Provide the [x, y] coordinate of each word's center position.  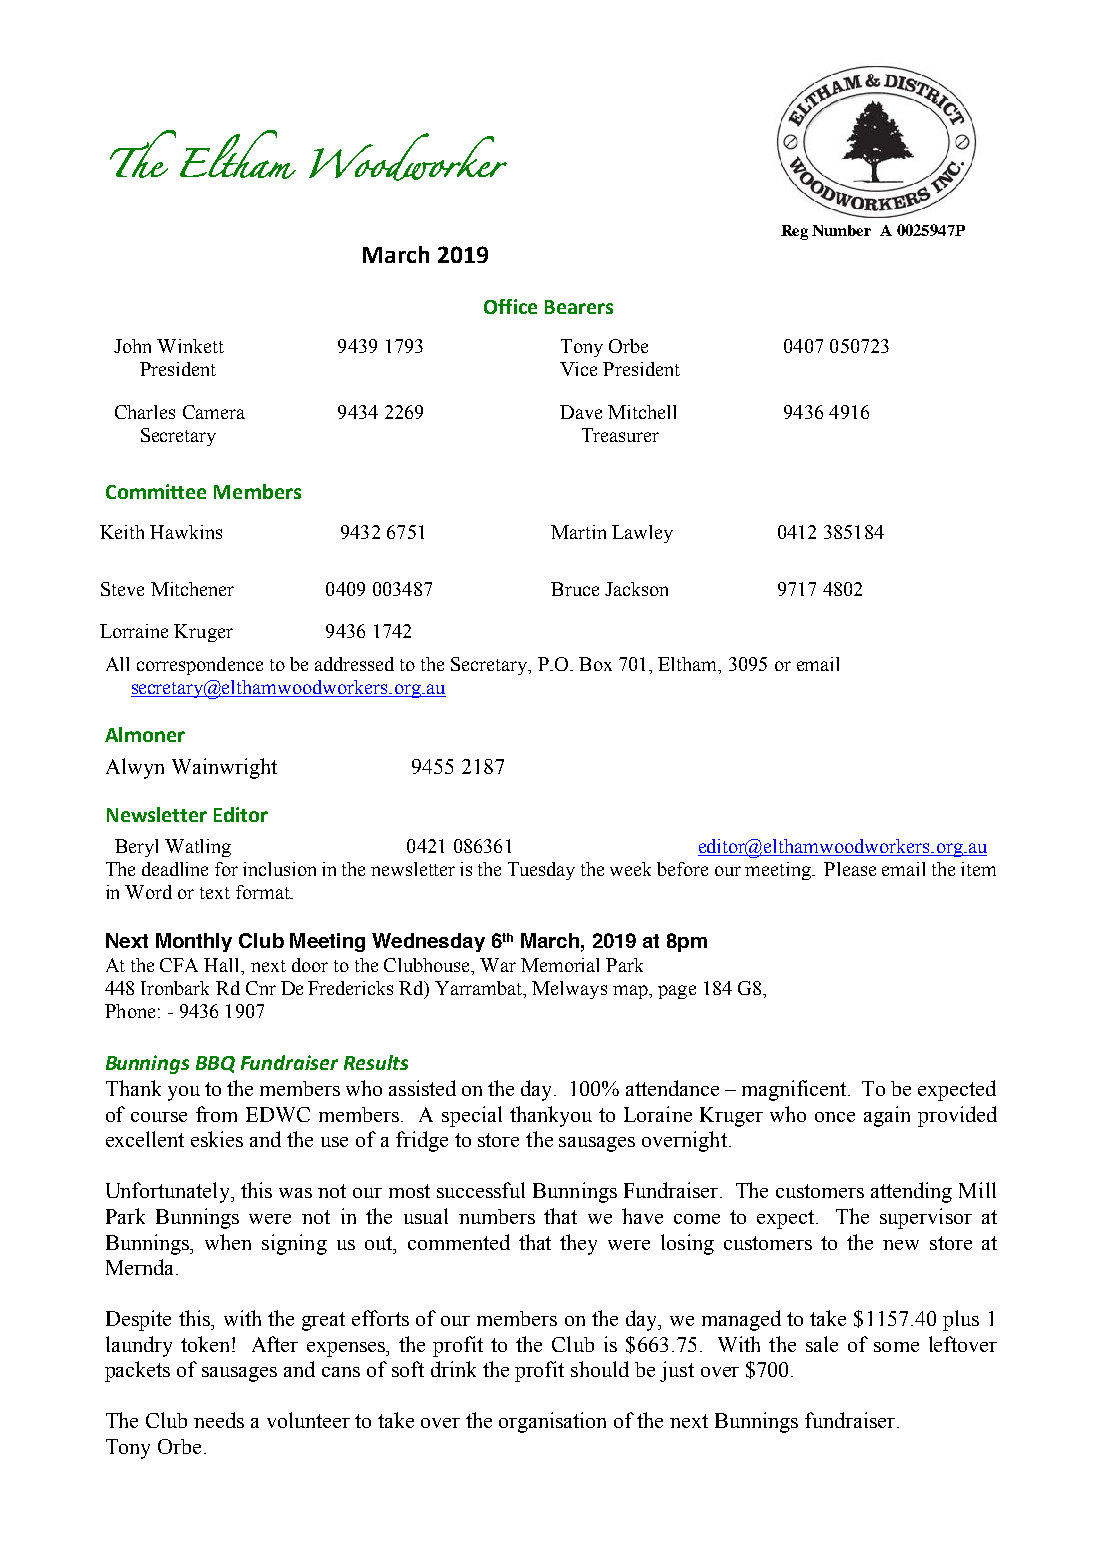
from [216, 1114]
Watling [198, 848]
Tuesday [541, 871]
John [132, 346]
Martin [578, 532]
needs [219, 1420]
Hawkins [186, 532]
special [472, 1116]
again [887, 1116]
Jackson [636, 589]
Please [850, 869]
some [896, 1347]
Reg [794, 232]
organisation [552, 1422]
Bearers [579, 307]
